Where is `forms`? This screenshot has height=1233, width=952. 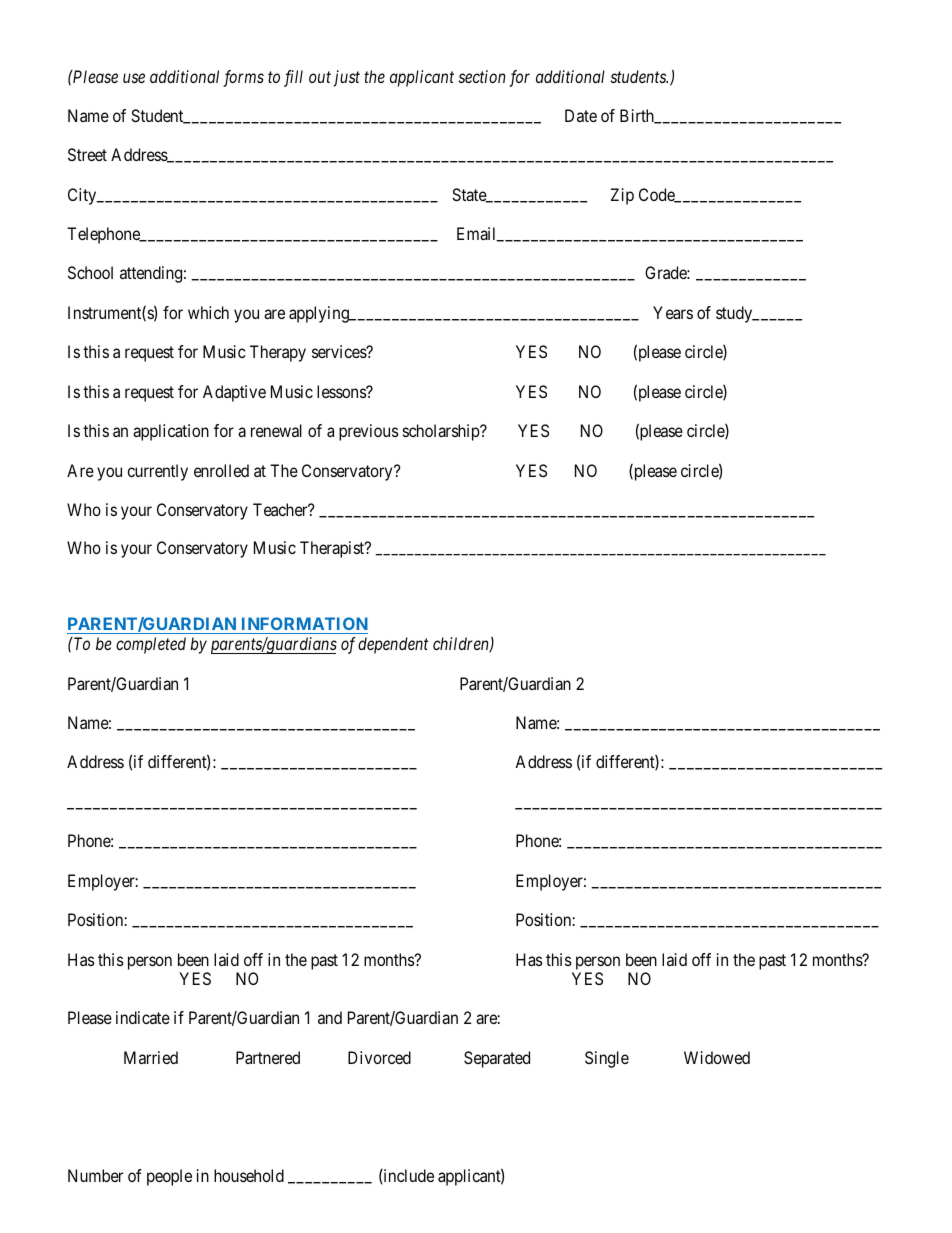 forms is located at coordinates (243, 78).
